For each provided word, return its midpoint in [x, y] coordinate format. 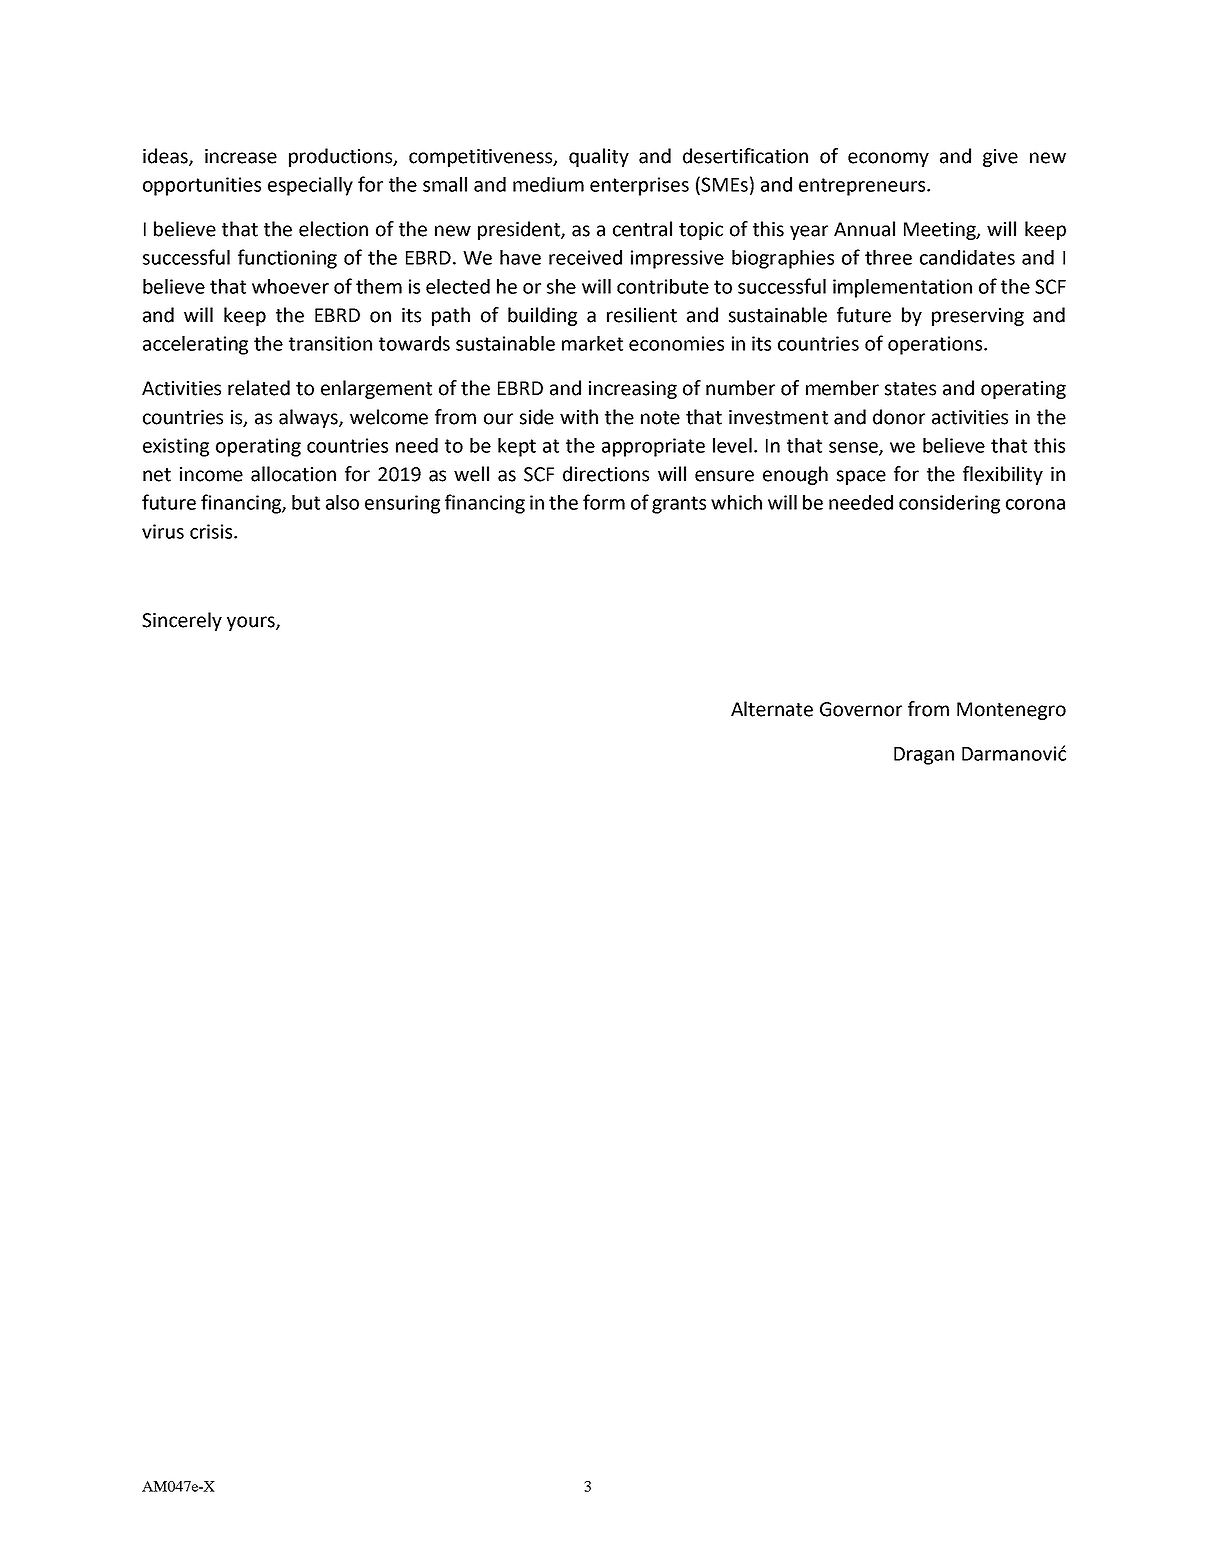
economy [888, 159]
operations [936, 345]
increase [241, 156]
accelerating [195, 345]
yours [252, 623]
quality [599, 157]
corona [1035, 504]
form [604, 502]
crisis [212, 531]
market [592, 343]
